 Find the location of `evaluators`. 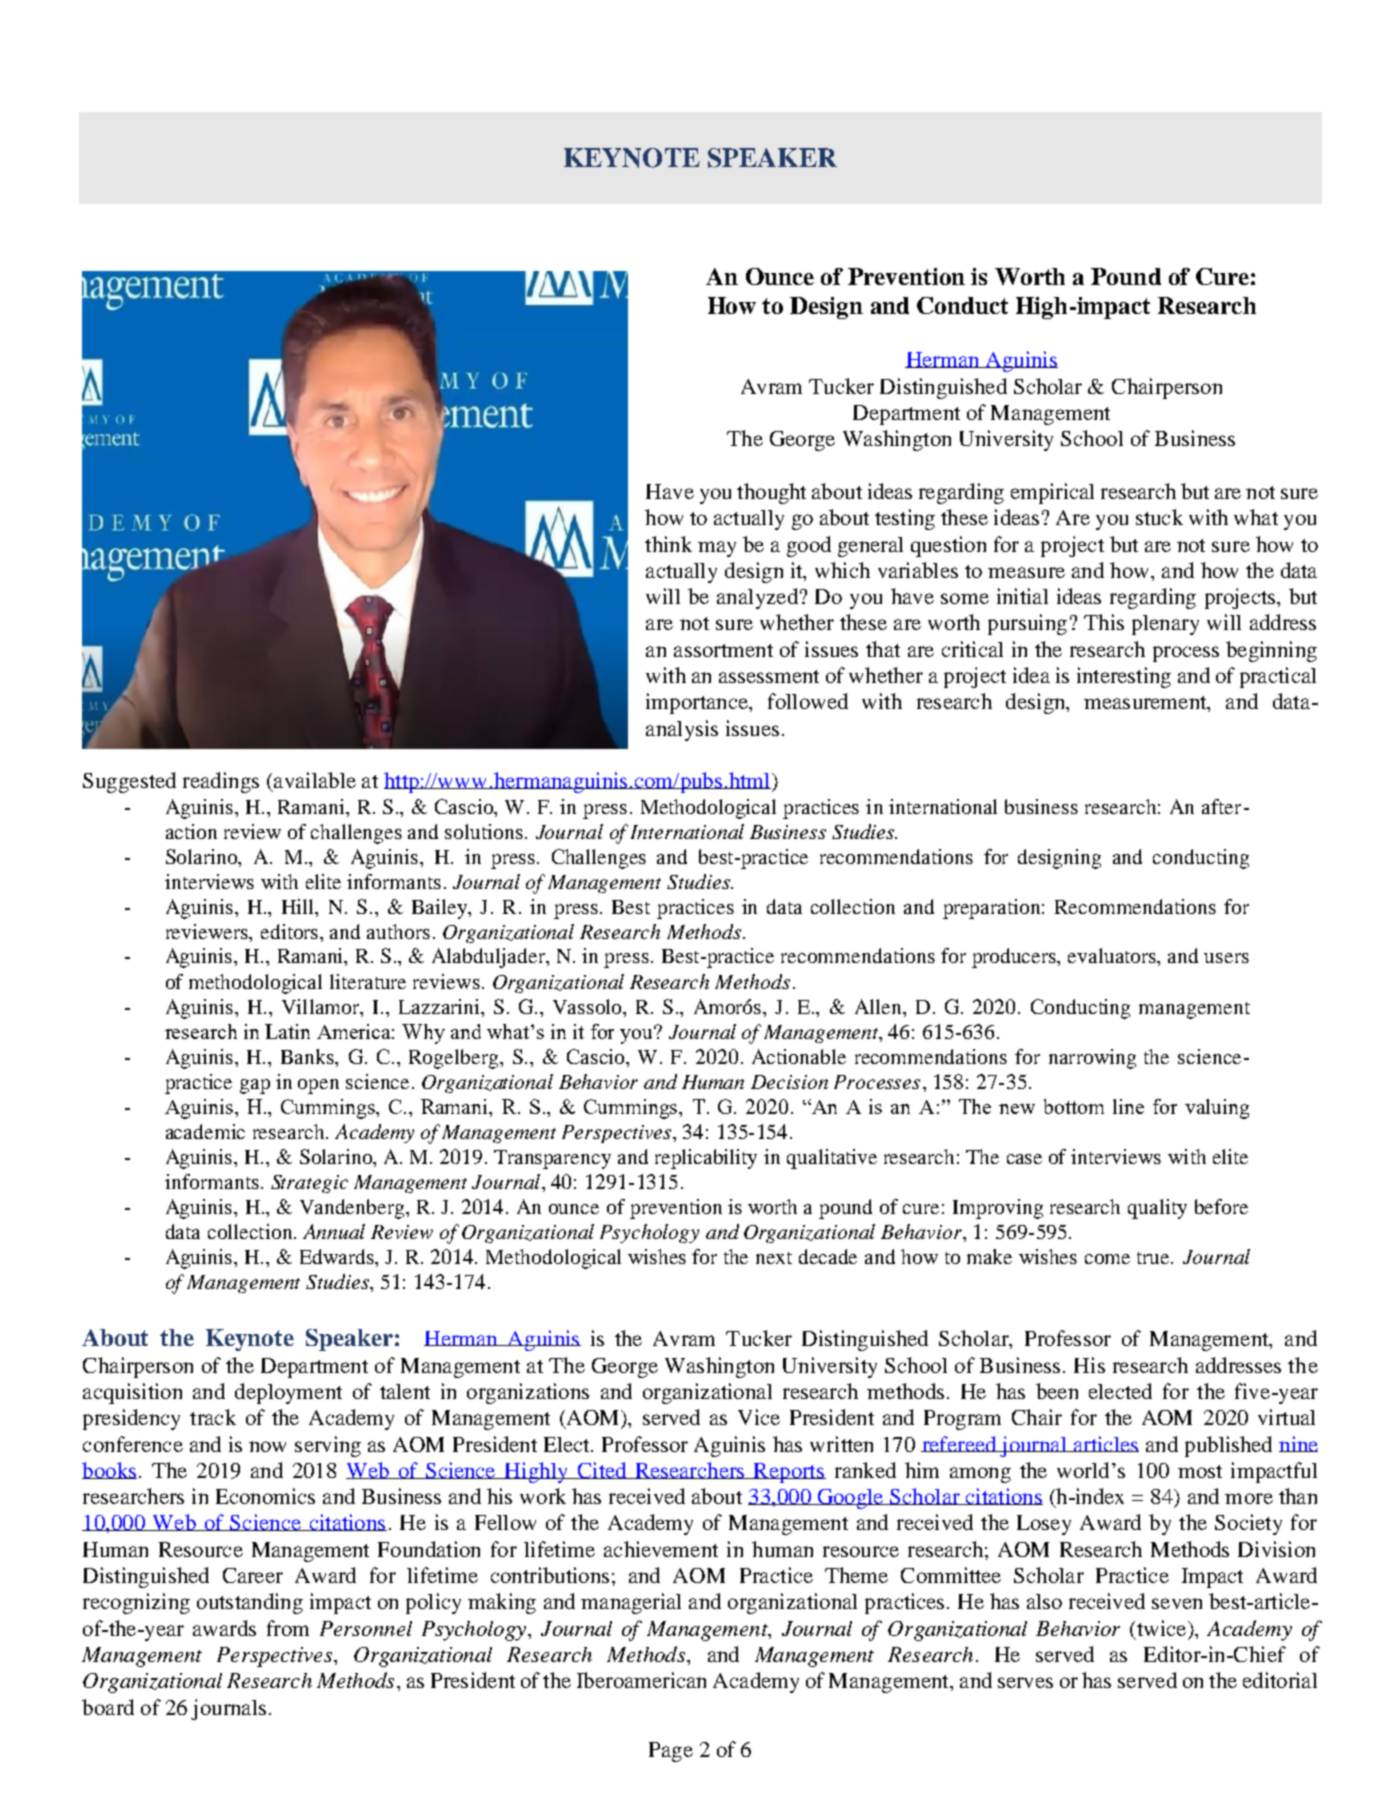

evaluators is located at coordinates (1113, 957).
